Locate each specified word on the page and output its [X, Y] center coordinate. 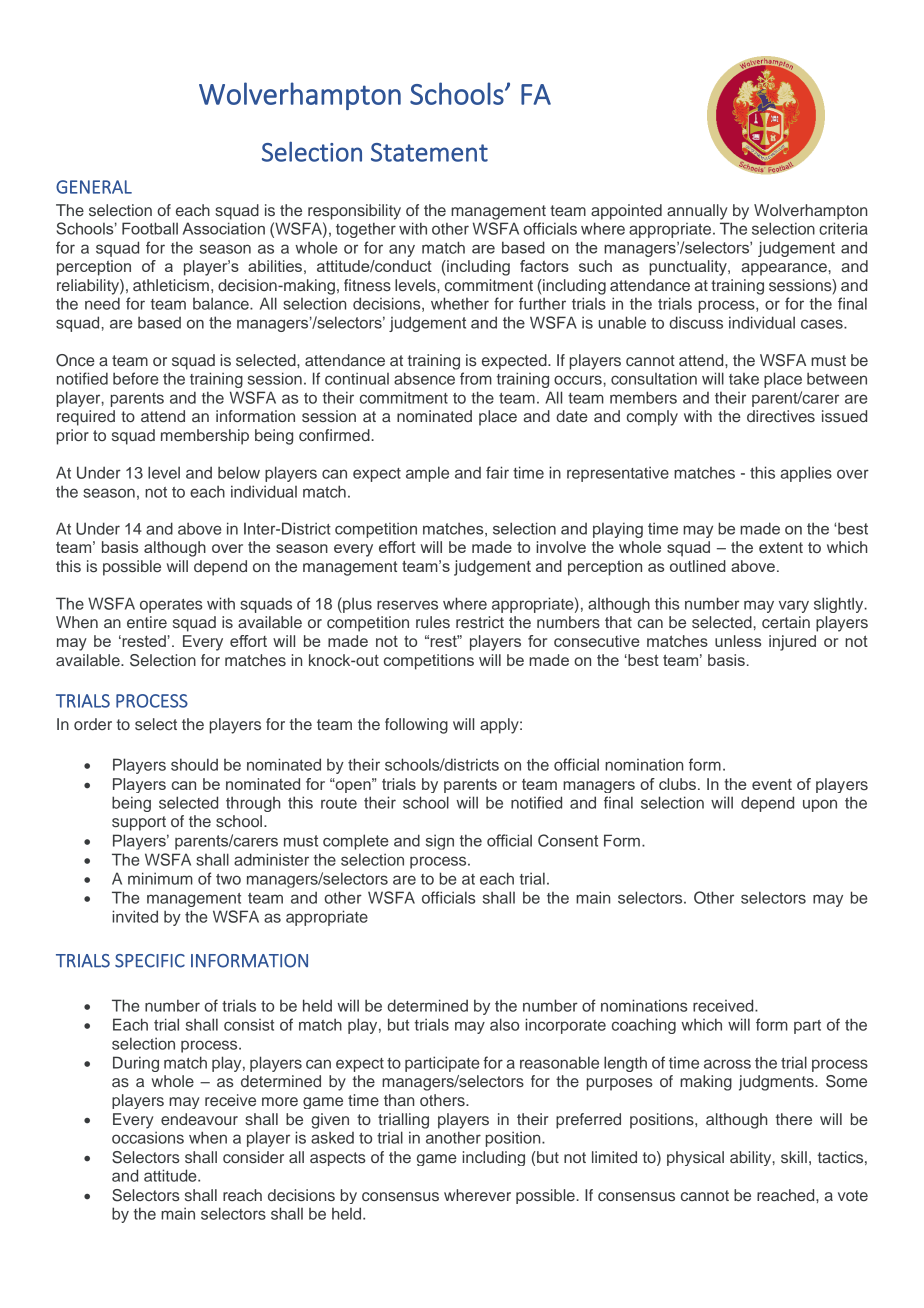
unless [738, 641]
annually [697, 212]
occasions [148, 1137]
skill [794, 1157]
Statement [429, 152]
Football [150, 228]
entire [147, 622]
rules [433, 622]
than [399, 1100]
